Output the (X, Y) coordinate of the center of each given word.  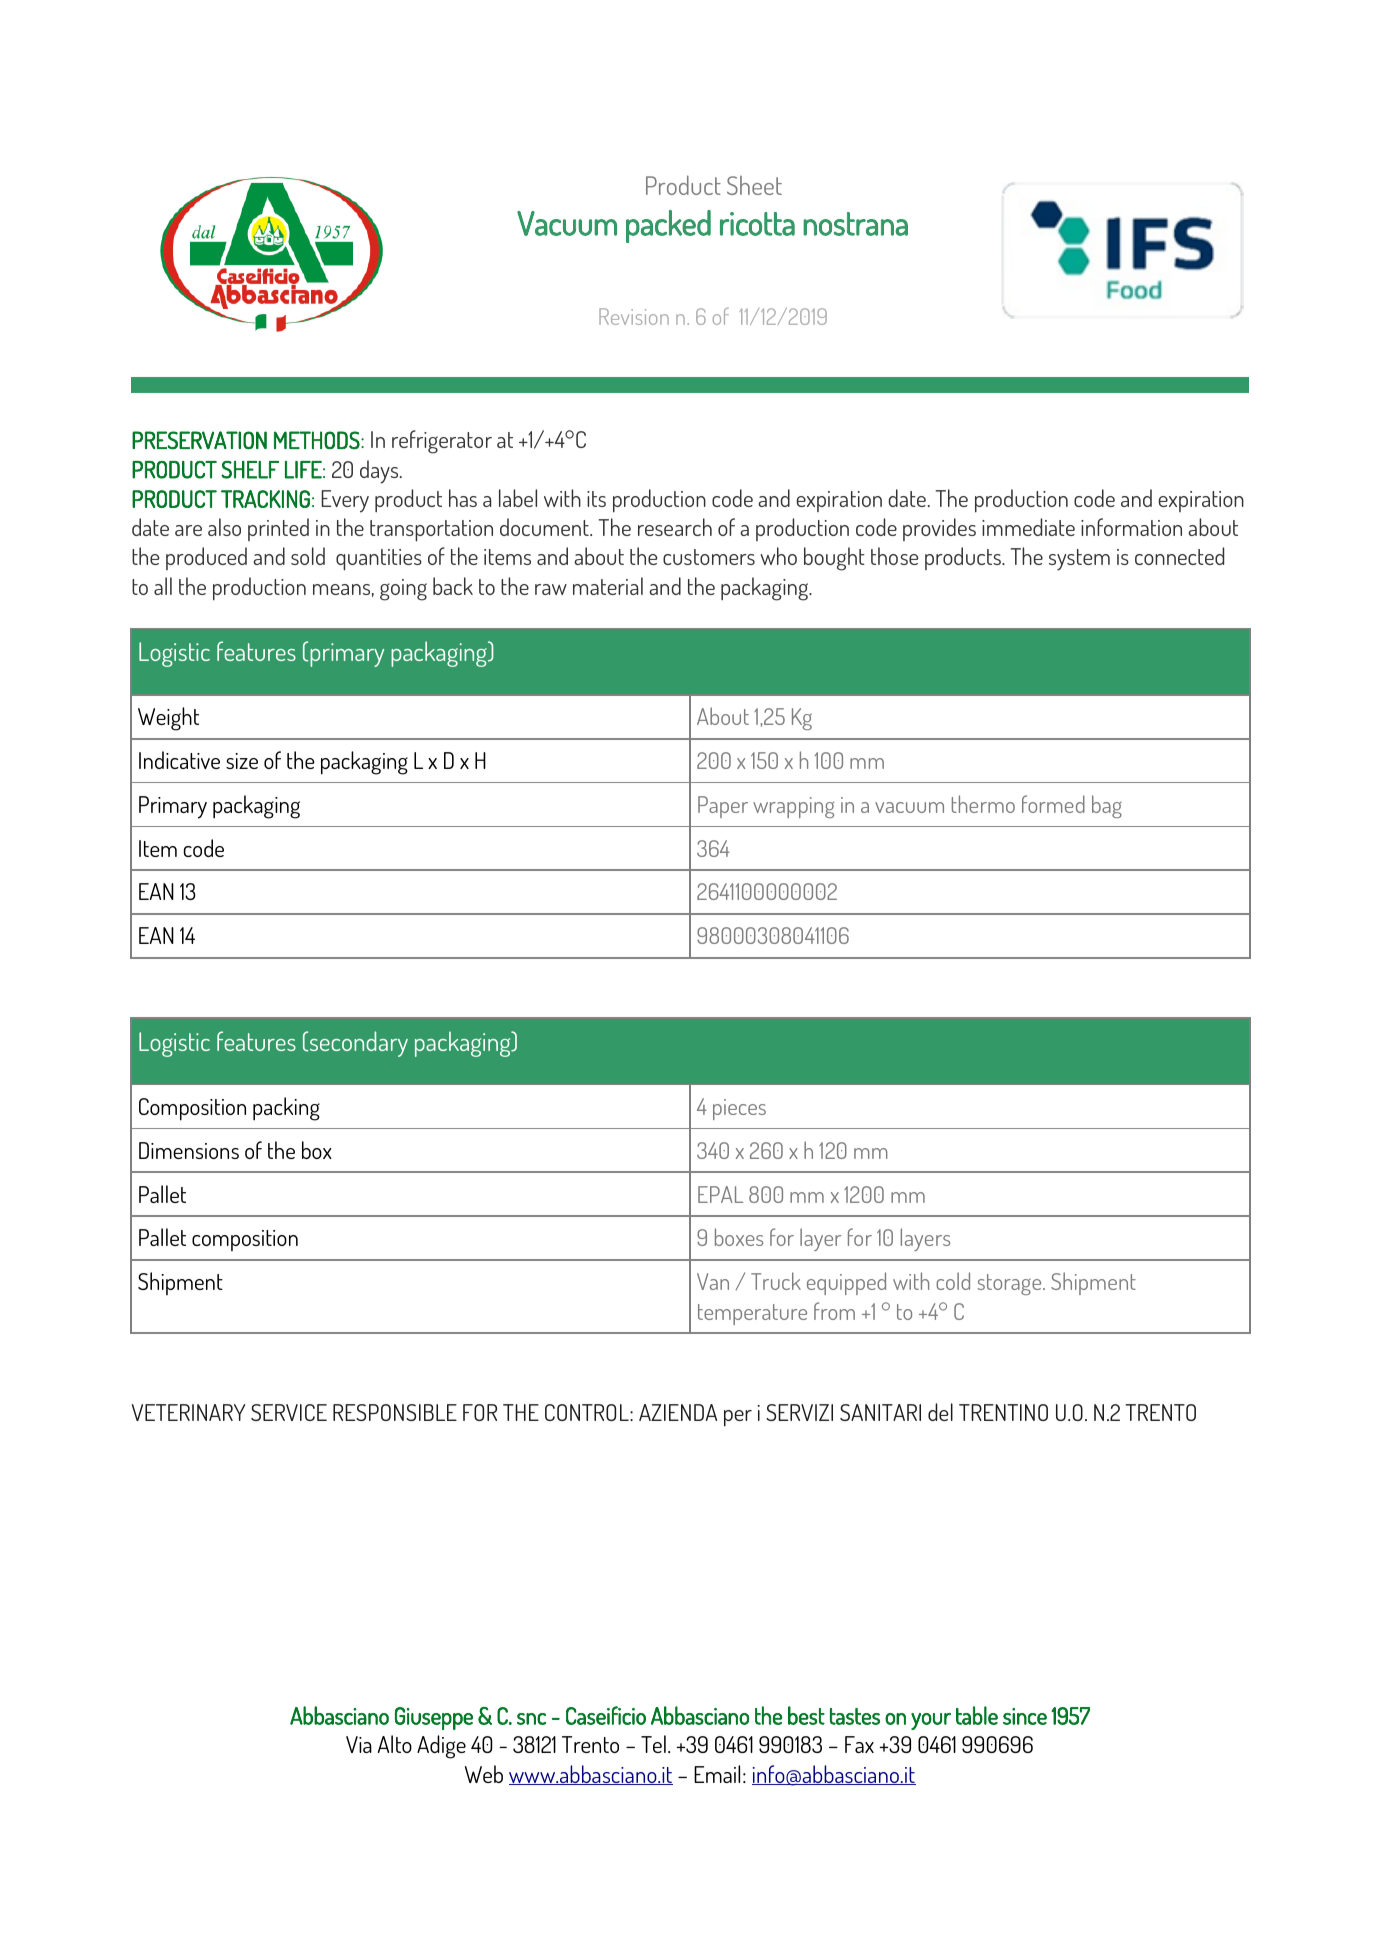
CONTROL (588, 1412)
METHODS (318, 440)
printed (278, 529)
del (940, 1412)
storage (1010, 1284)
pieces (739, 1109)
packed (668, 226)
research (675, 527)
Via (359, 1744)
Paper (723, 807)
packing (286, 1109)
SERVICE (289, 1412)
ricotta (757, 224)
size (242, 761)
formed (1053, 804)
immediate (1028, 527)
